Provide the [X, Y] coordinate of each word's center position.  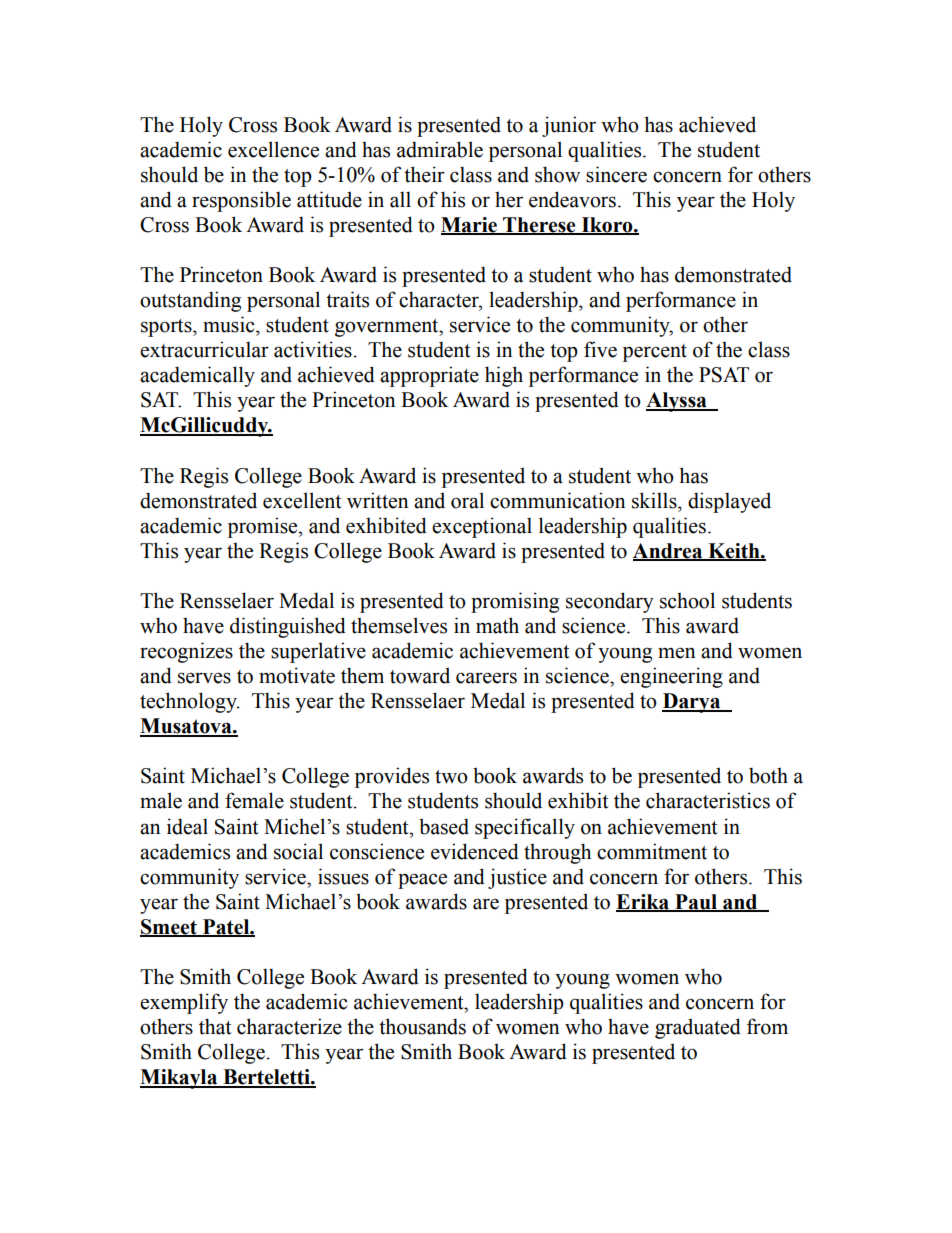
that [215, 1026]
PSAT [724, 375]
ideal [187, 826]
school [687, 600]
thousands [422, 1026]
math [497, 625]
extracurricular [204, 349]
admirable [440, 149]
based [444, 826]
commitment [652, 851]
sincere [616, 174]
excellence [273, 149]
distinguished [288, 627]
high [504, 376]
